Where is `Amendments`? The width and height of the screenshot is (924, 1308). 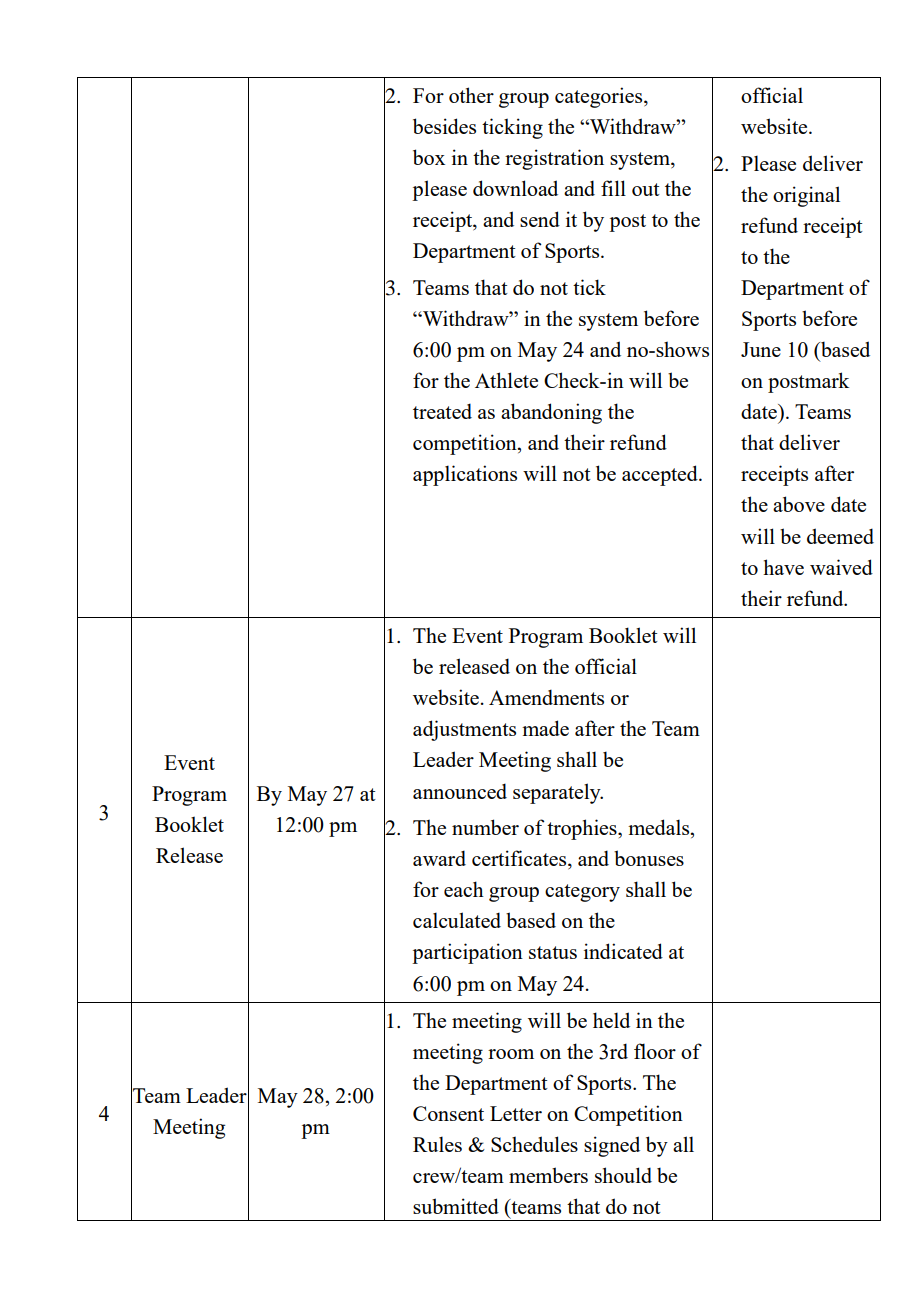
Amendments is located at coordinates (546, 697).
